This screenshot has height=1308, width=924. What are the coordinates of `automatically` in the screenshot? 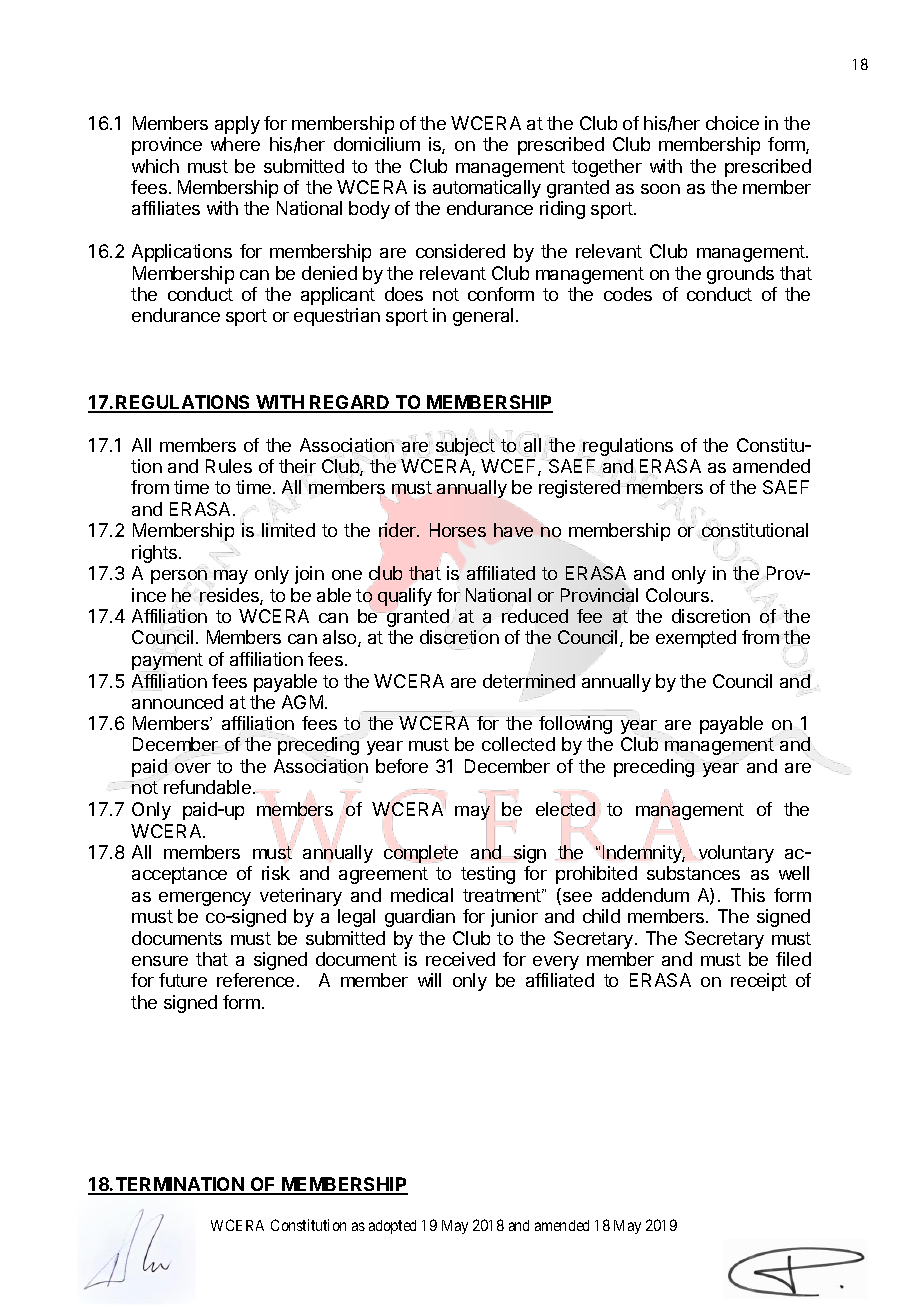 It's located at (487, 189).
